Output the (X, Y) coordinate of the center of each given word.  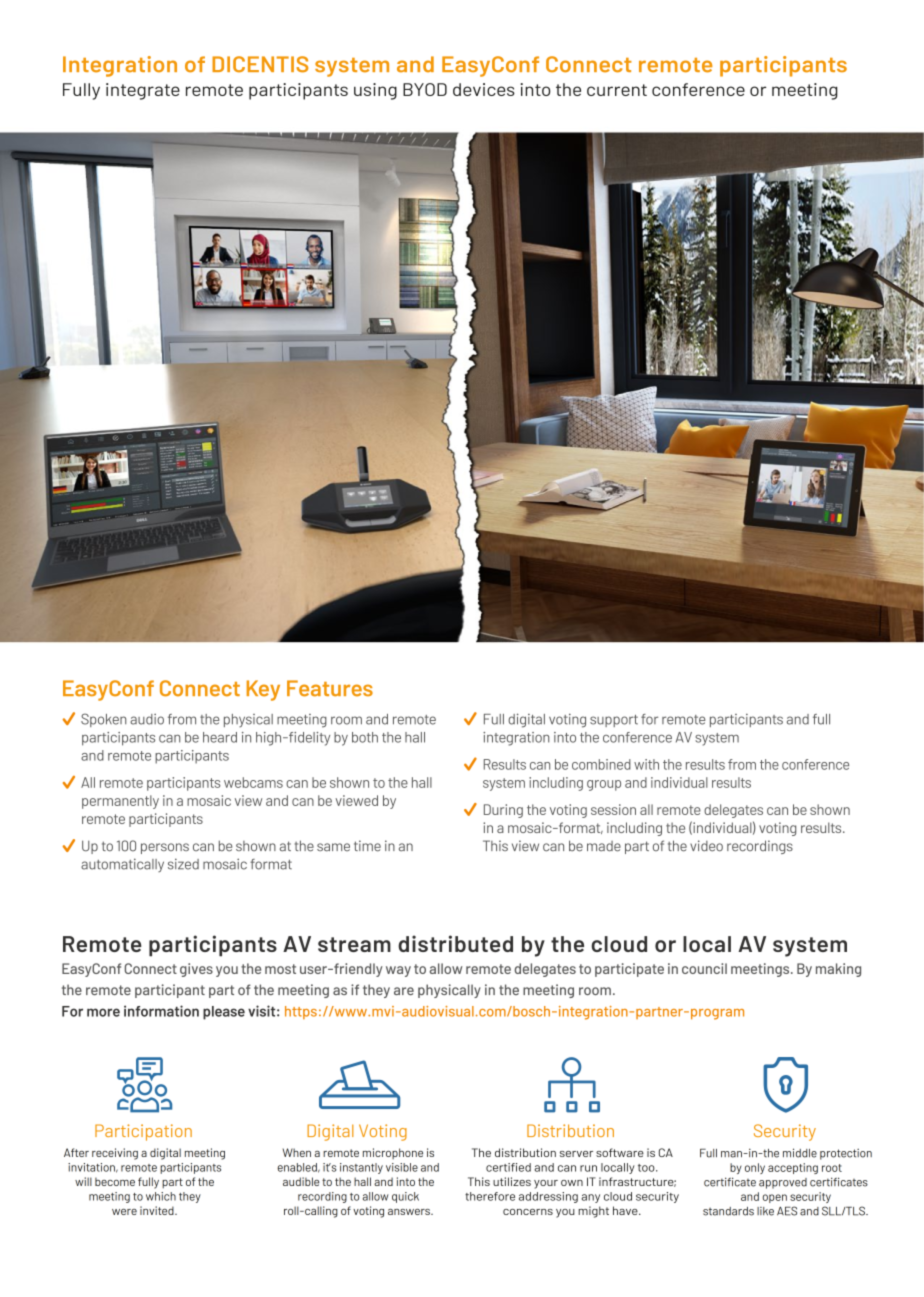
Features (330, 688)
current (617, 90)
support (614, 721)
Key (263, 690)
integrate (143, 91)
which (161, 1196)
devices (484, 89)
